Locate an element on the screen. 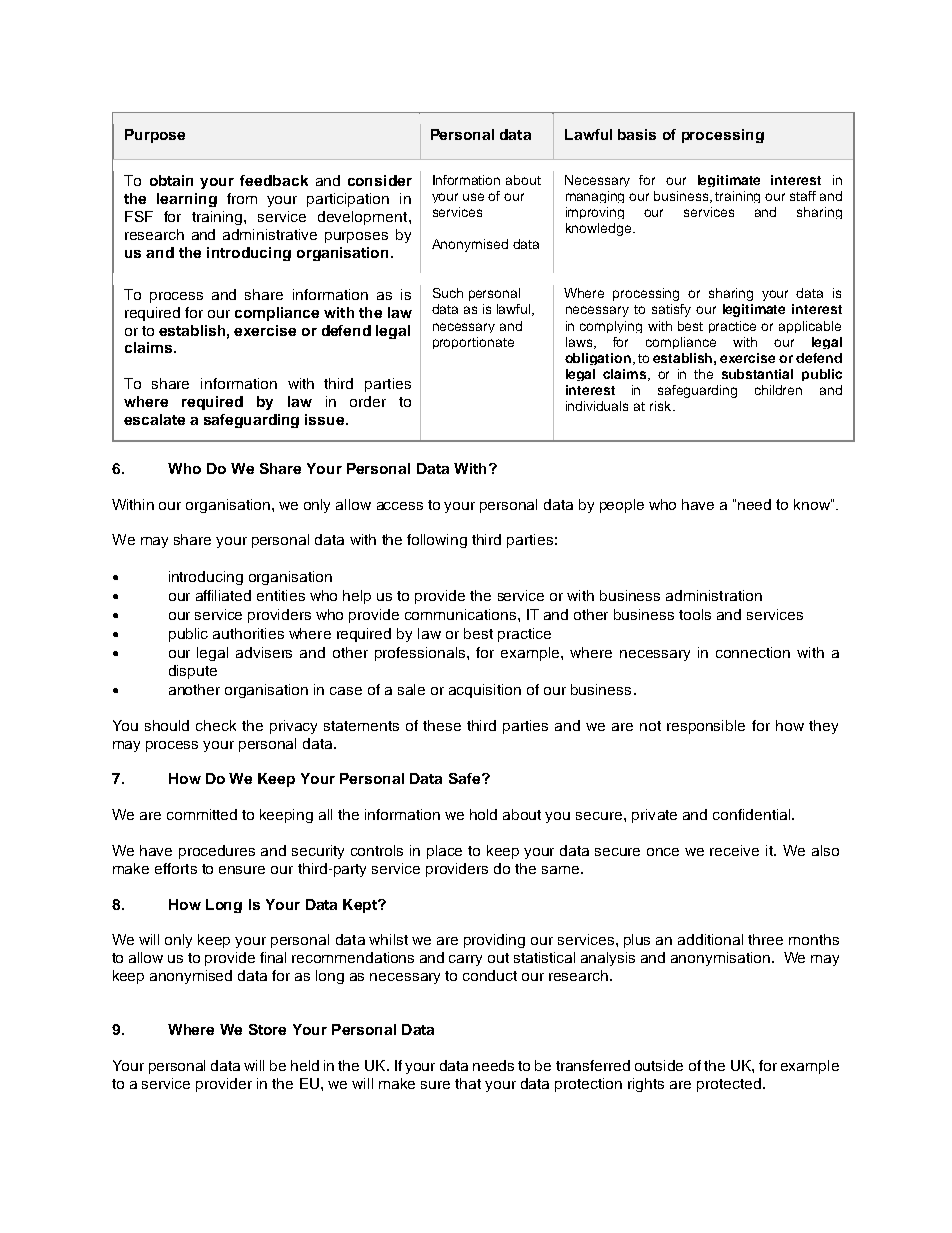 This screenshot has height=1233, width=952. use is located at coordinates (473, 197).
